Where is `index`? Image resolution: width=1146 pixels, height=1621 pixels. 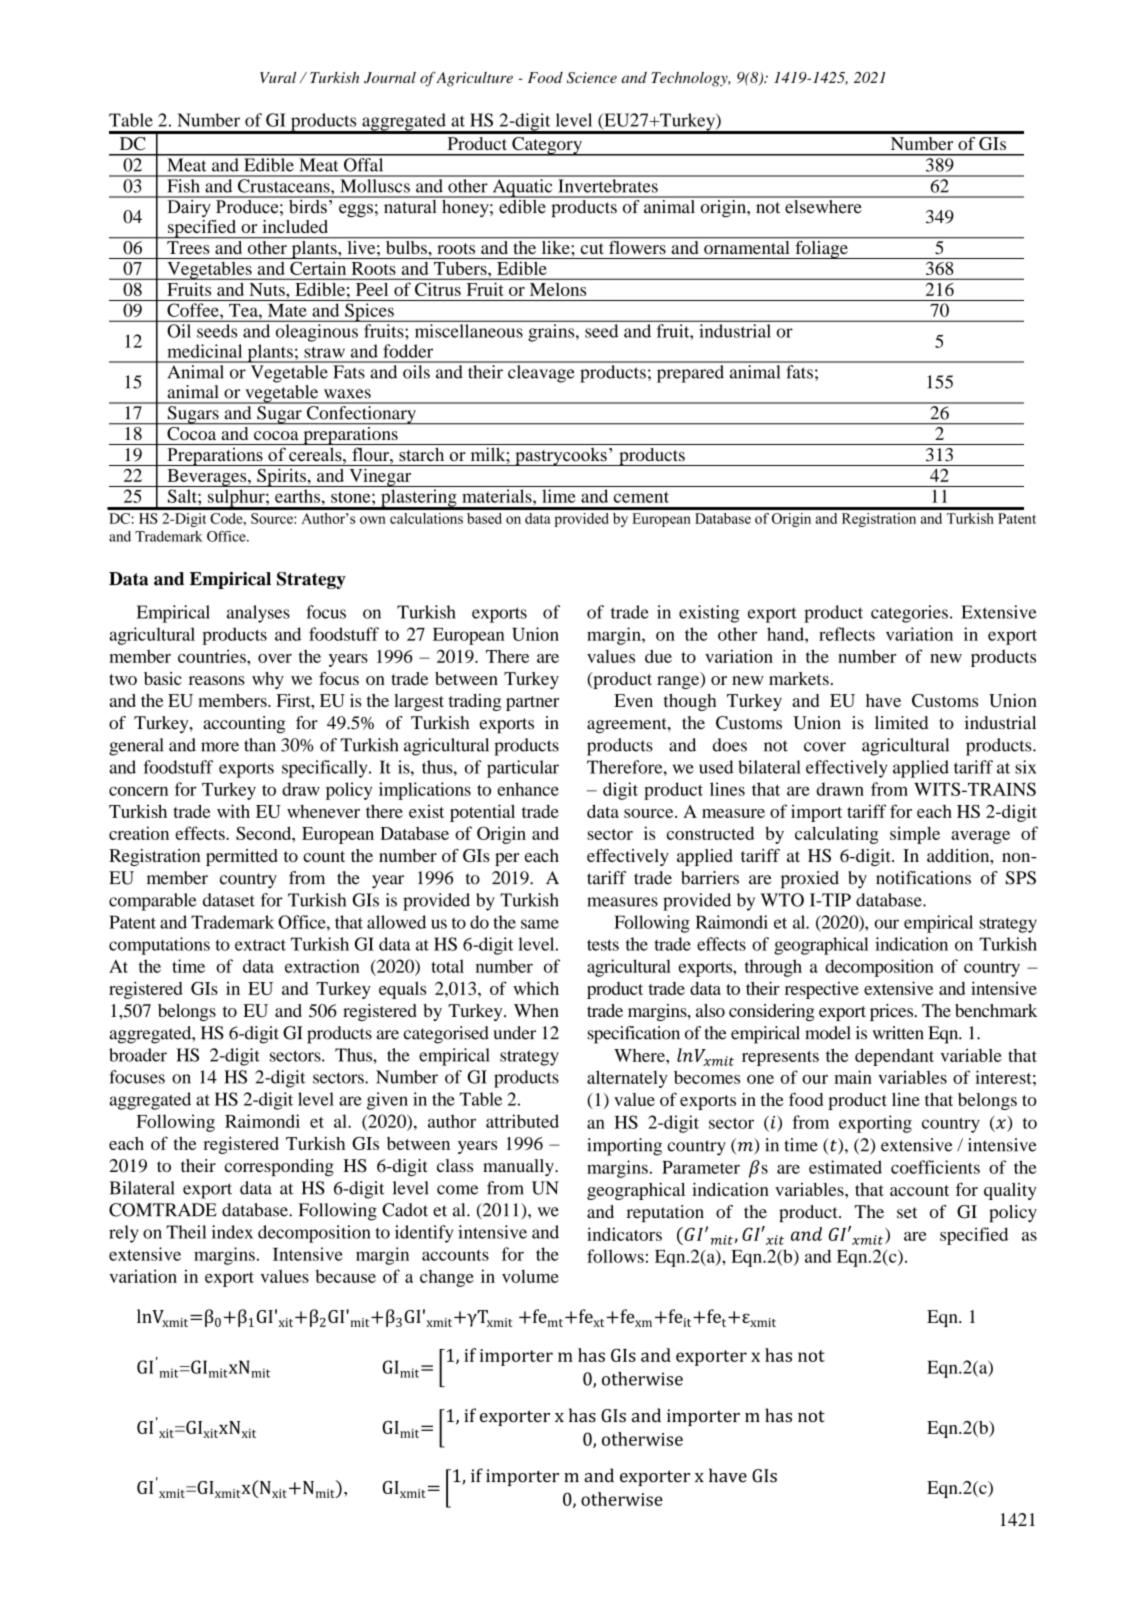 index is located at coordinates (232, 1232).
